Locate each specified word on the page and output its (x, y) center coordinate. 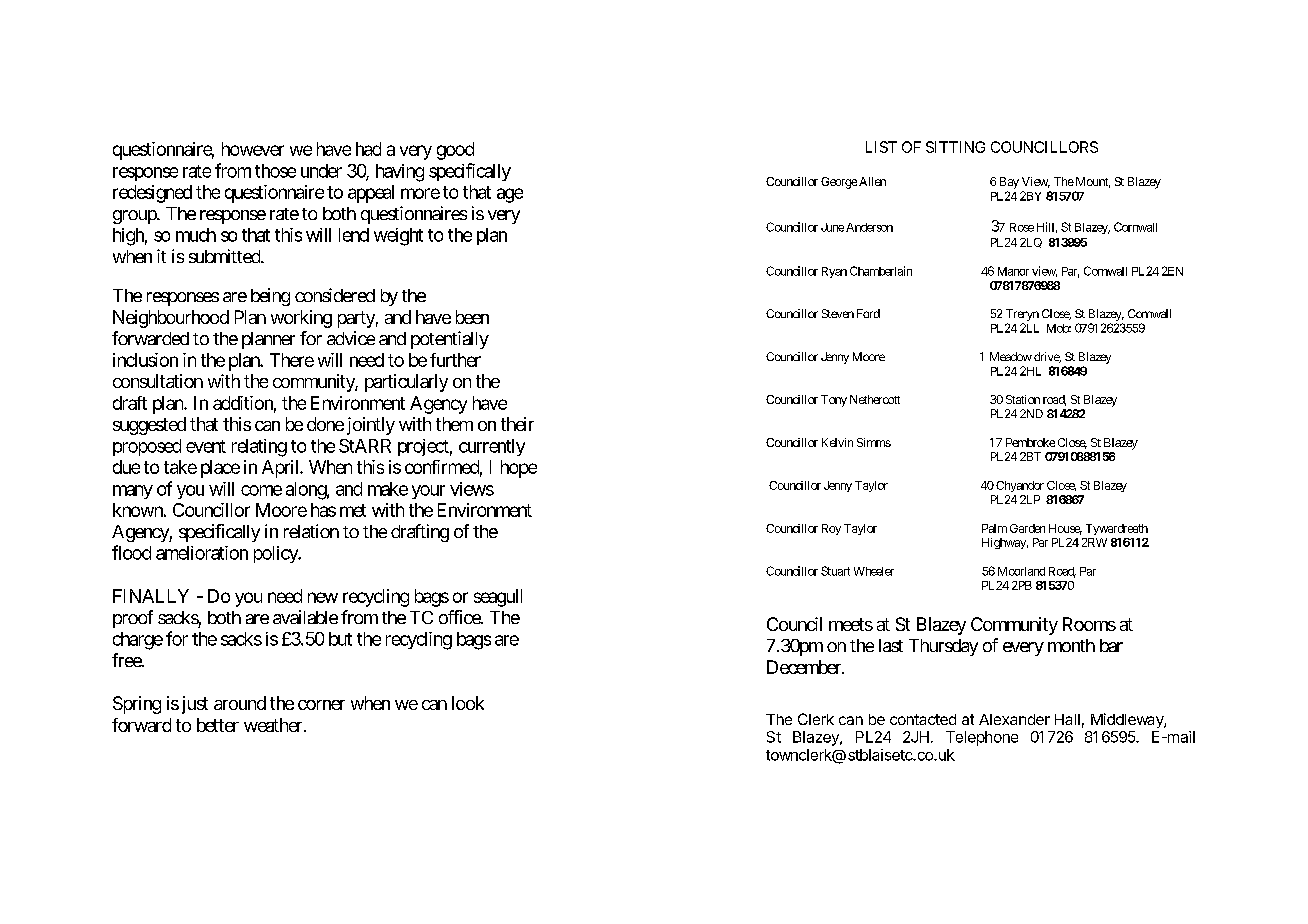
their (517, 424)
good (455, 151)
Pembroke (1030, 442)
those (275, 171)
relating (259, 448)
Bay (1009, 183)
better (218, 725)
